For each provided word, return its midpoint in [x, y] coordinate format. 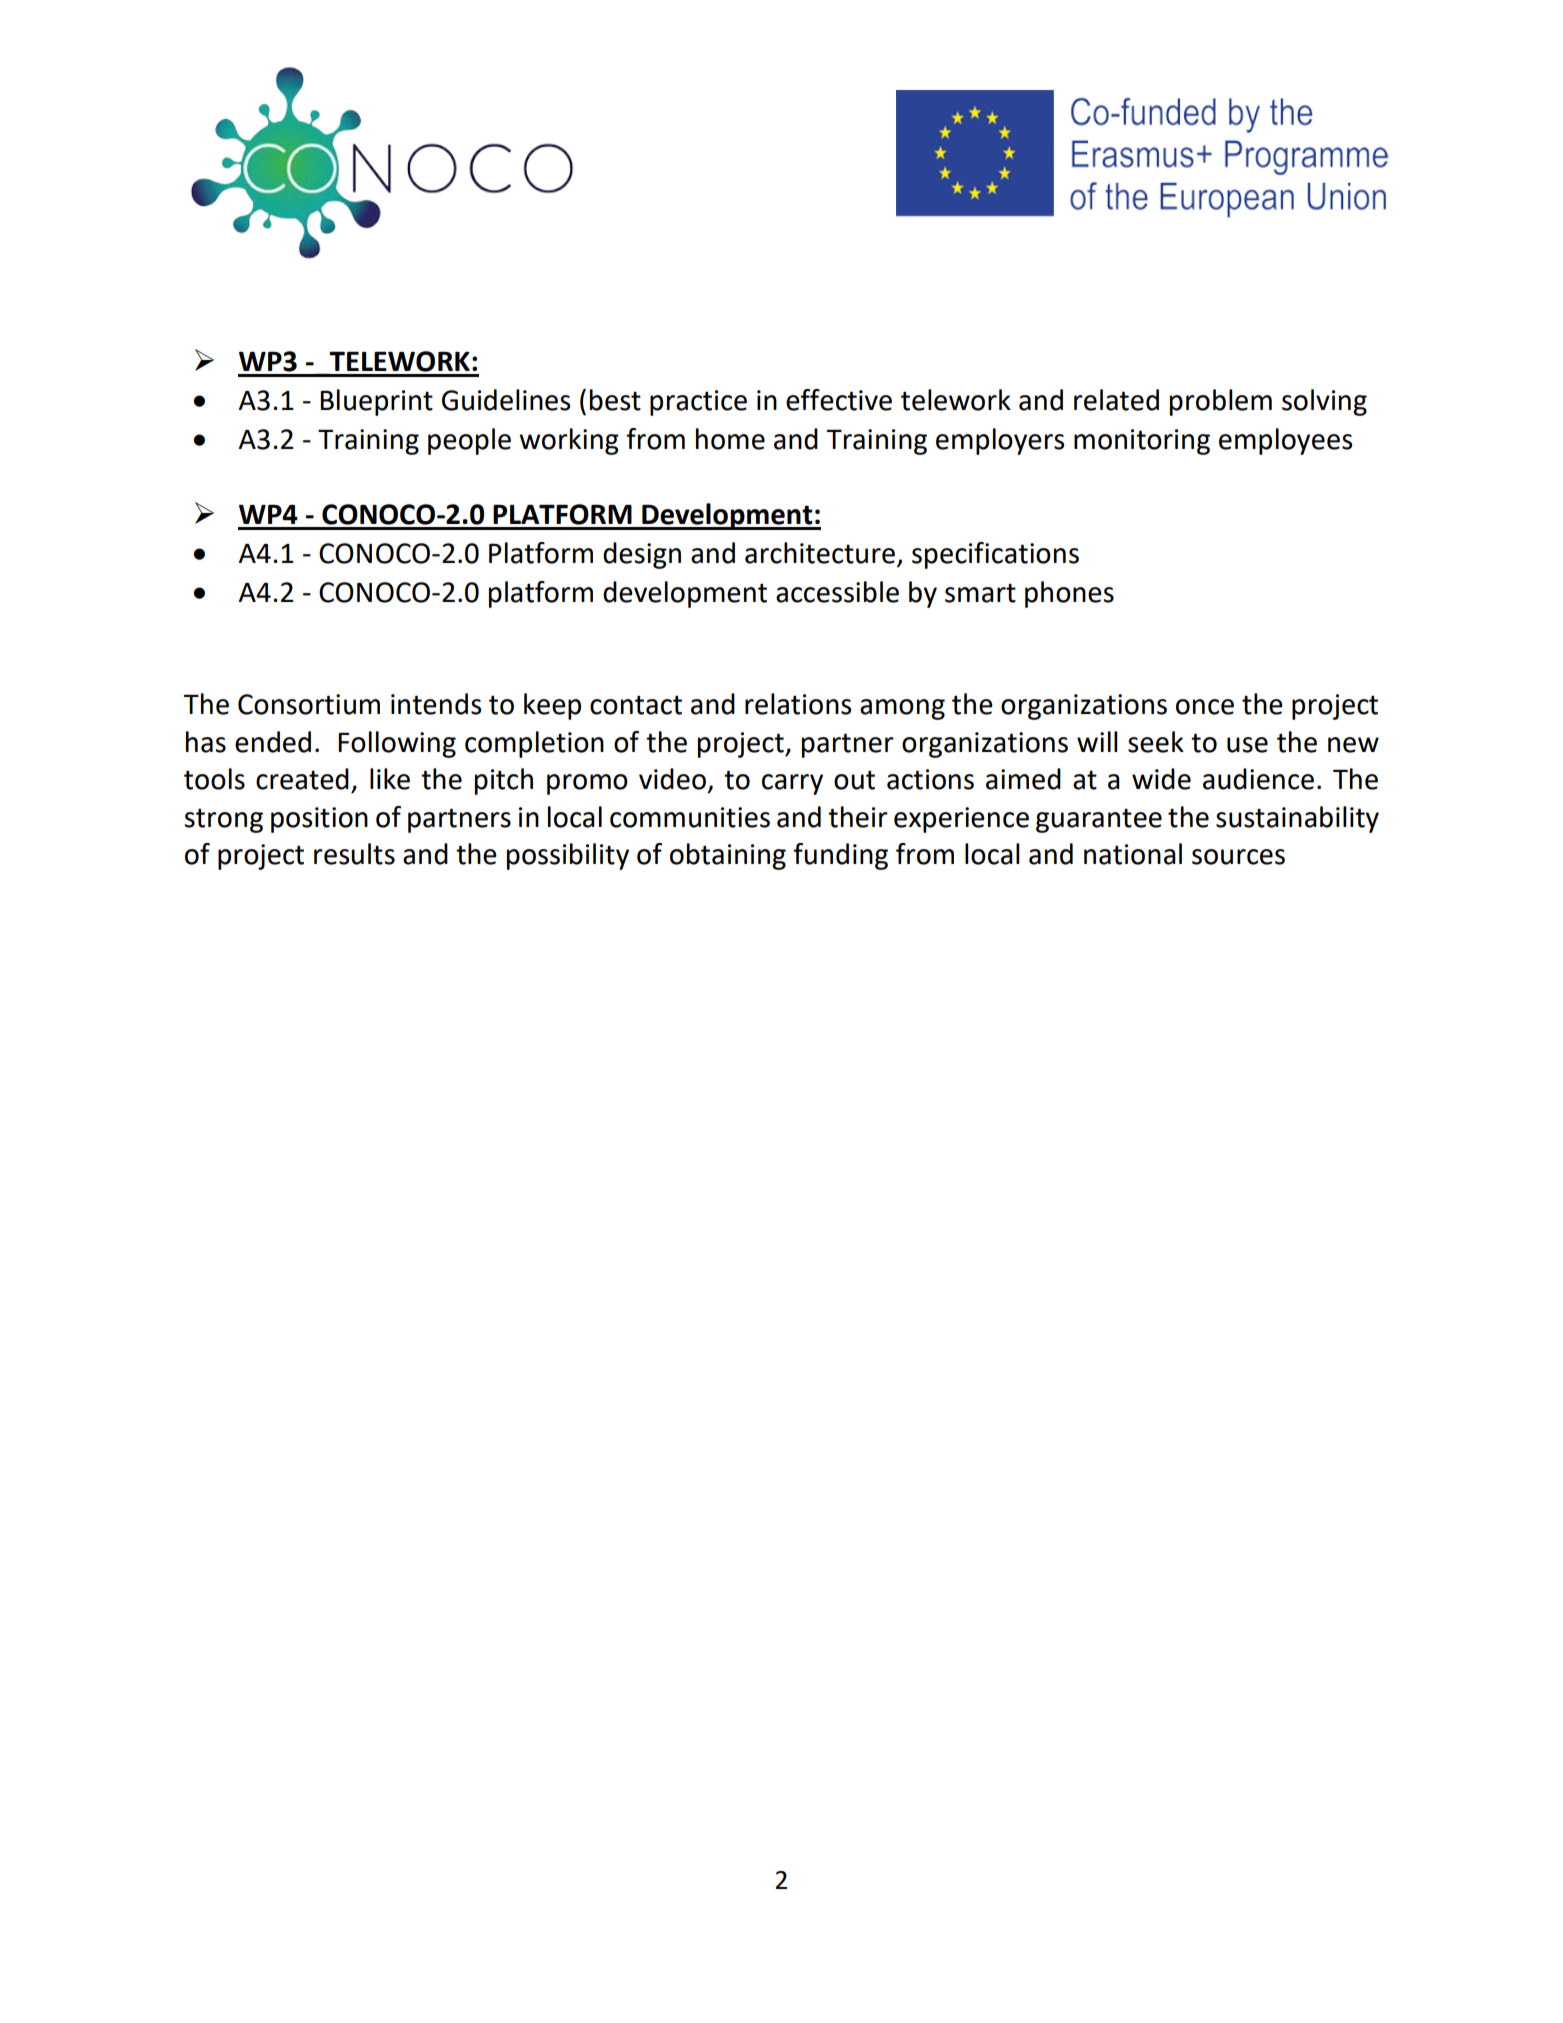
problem [1221, 402]
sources [1238, 857]
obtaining [728, 856]
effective [839, 400]
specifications [995, 555]
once [1205, 707]
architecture [820, 553]
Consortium [309, 704]
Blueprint [376, 402]
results [354, 854]
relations [798, 704]
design [642, 555]
